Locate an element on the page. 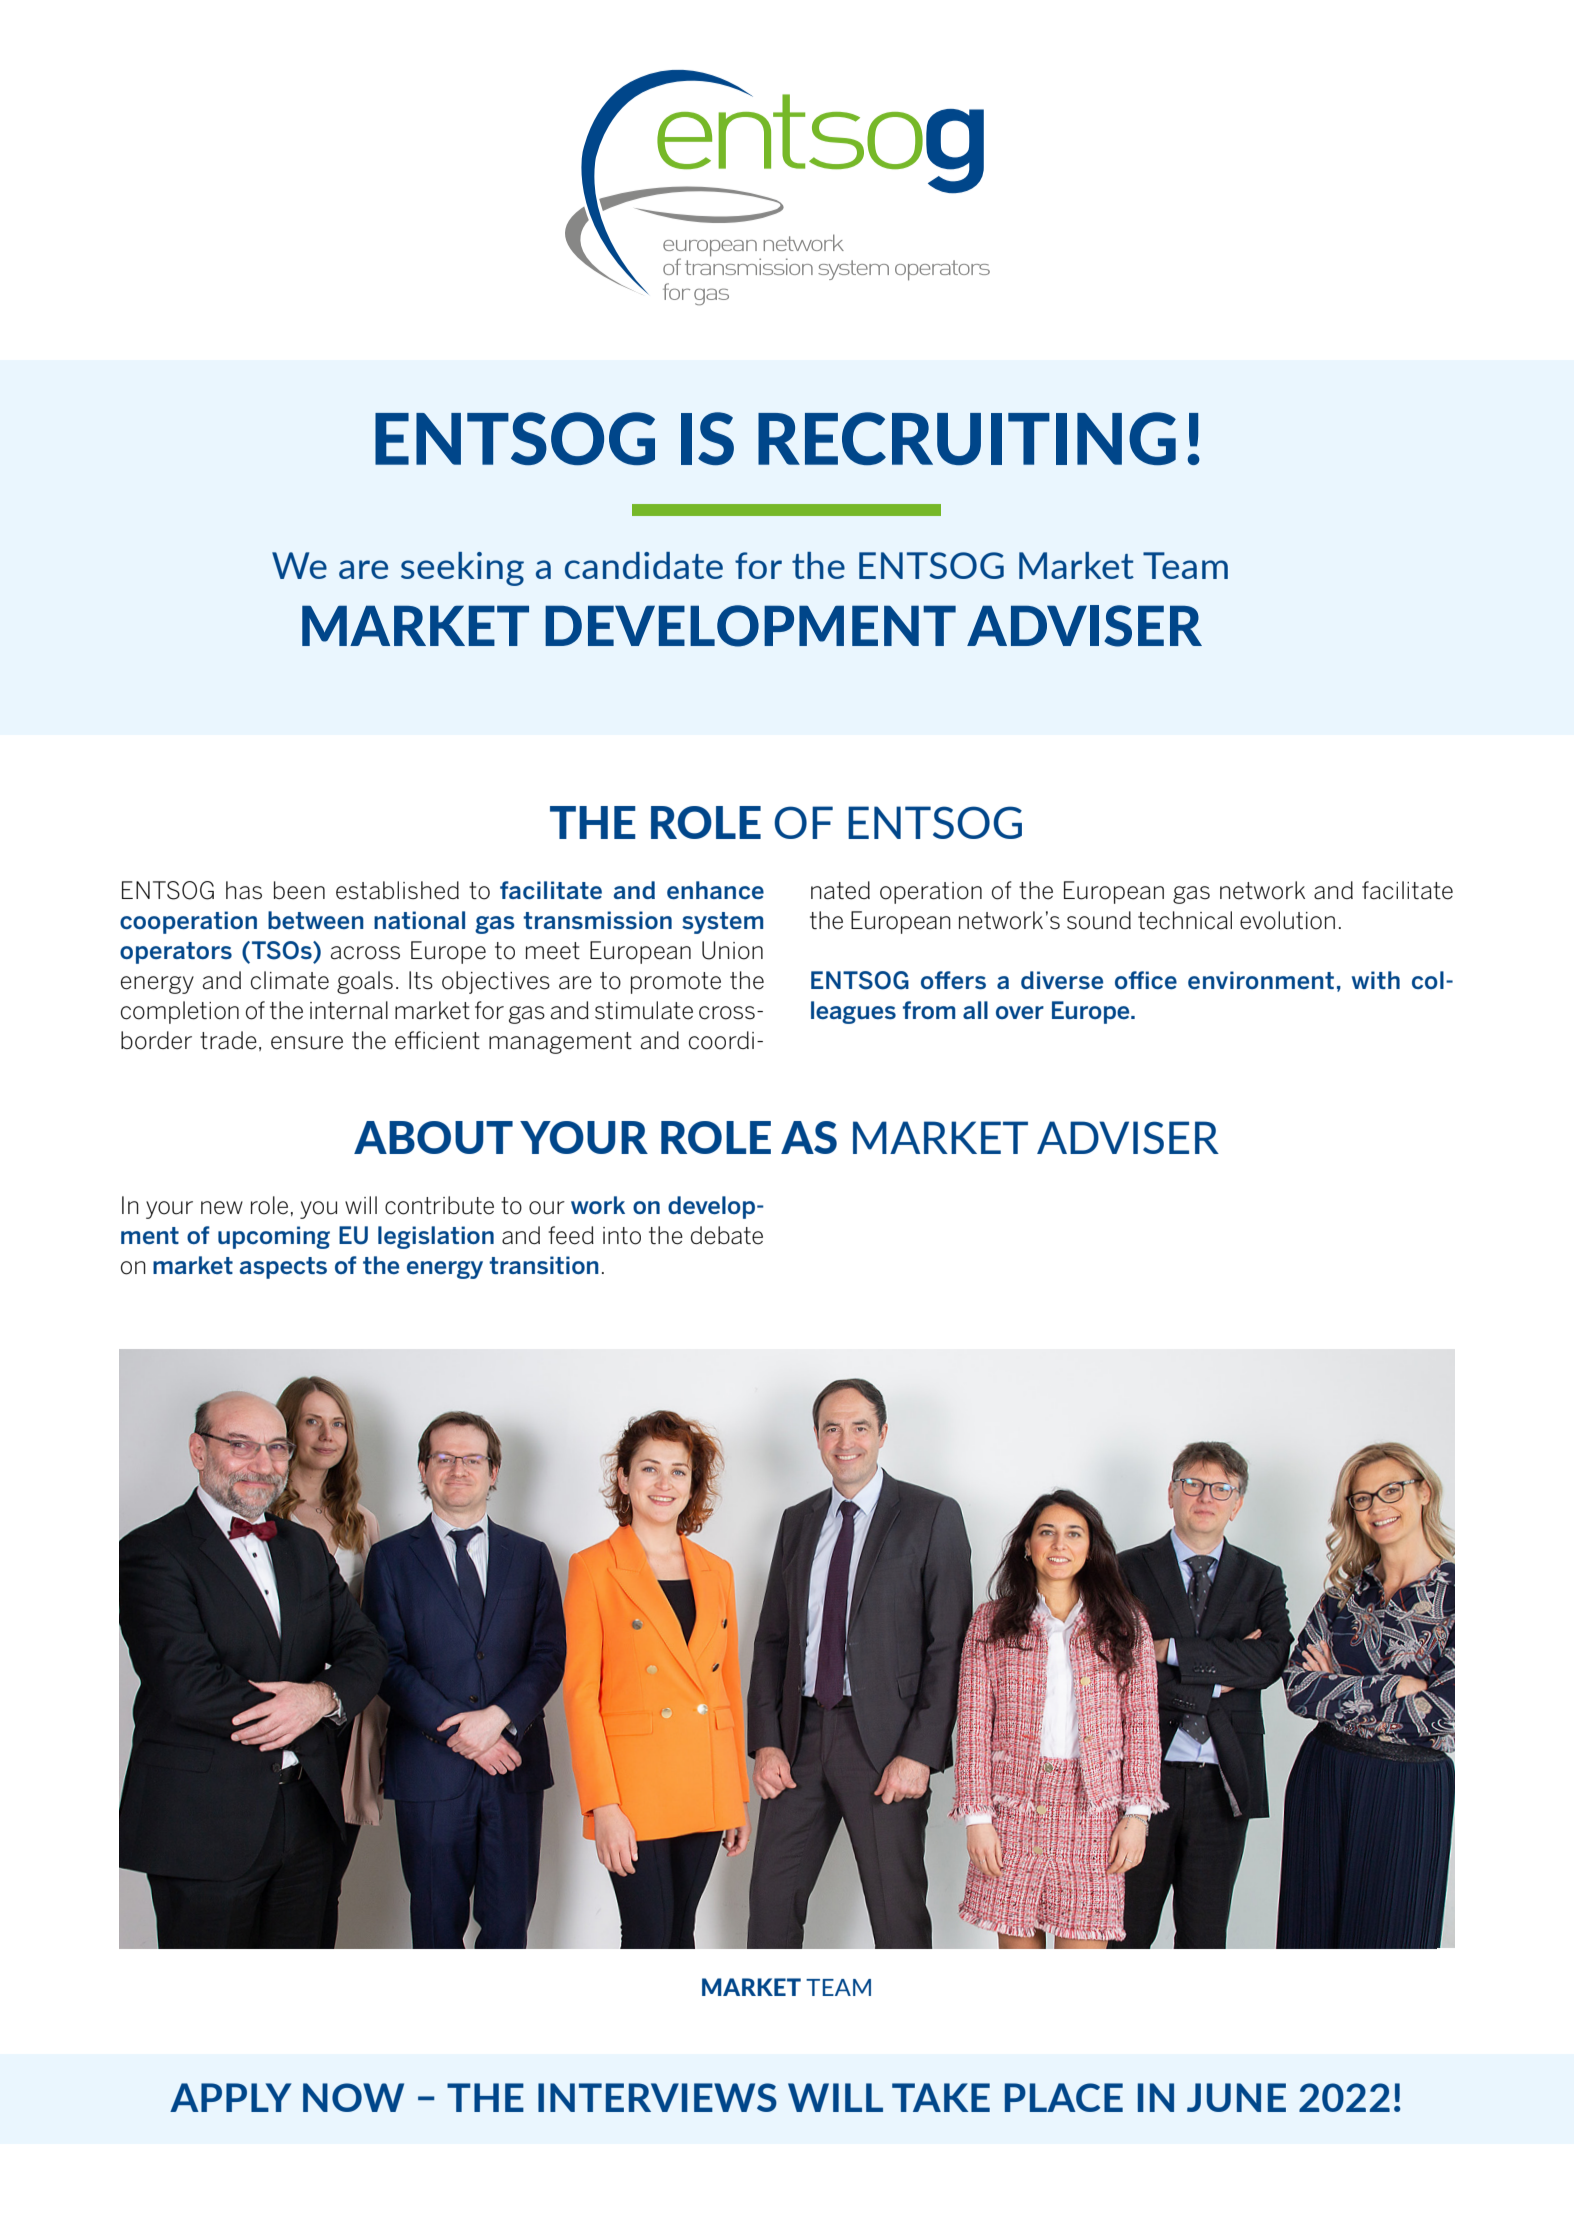 This image has height=2226, width=1574. office is located at coordinates (1146, 980).
